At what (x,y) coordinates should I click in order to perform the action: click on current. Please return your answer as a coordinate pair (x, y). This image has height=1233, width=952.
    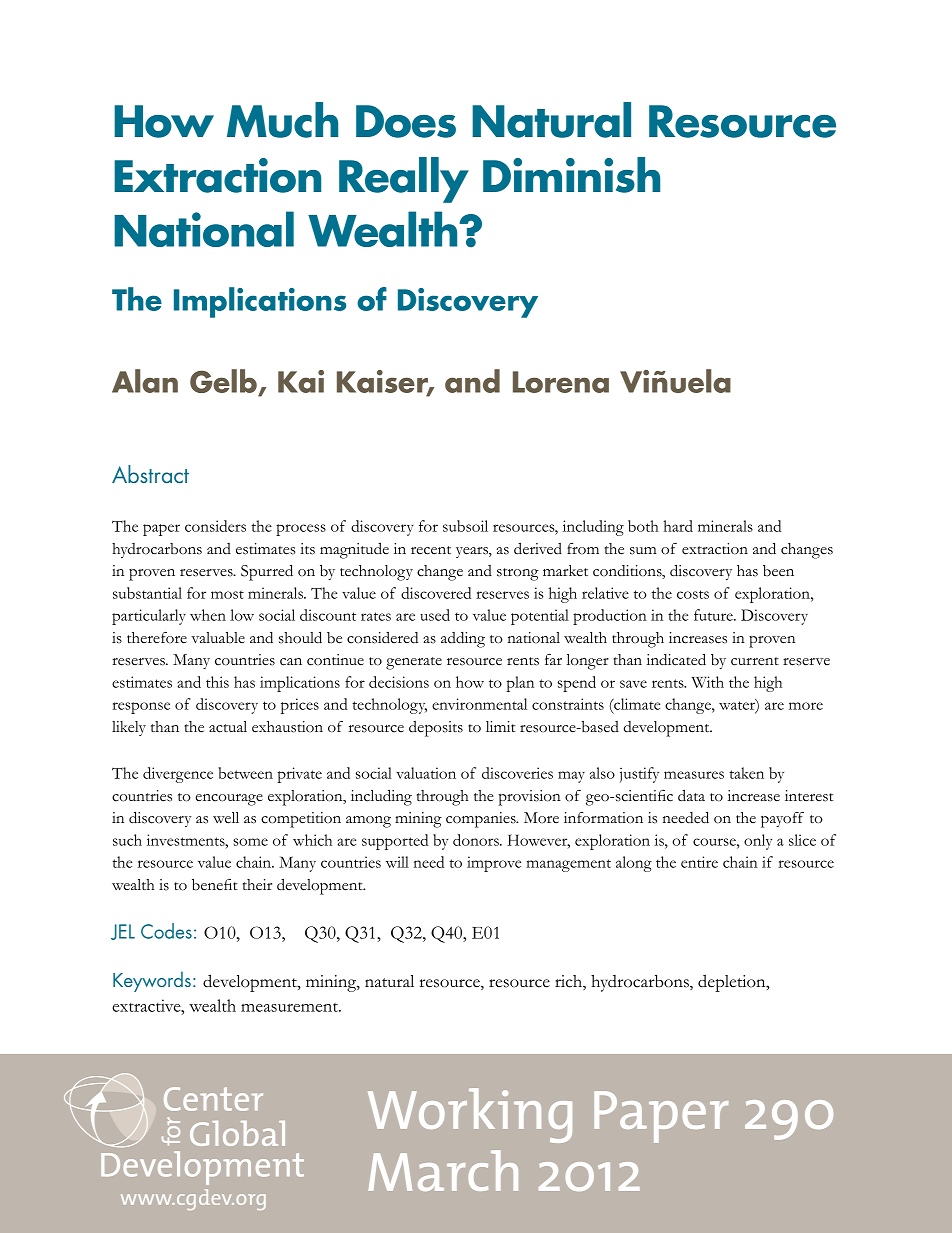
    Looking at the image, I should click on (755, 661).
